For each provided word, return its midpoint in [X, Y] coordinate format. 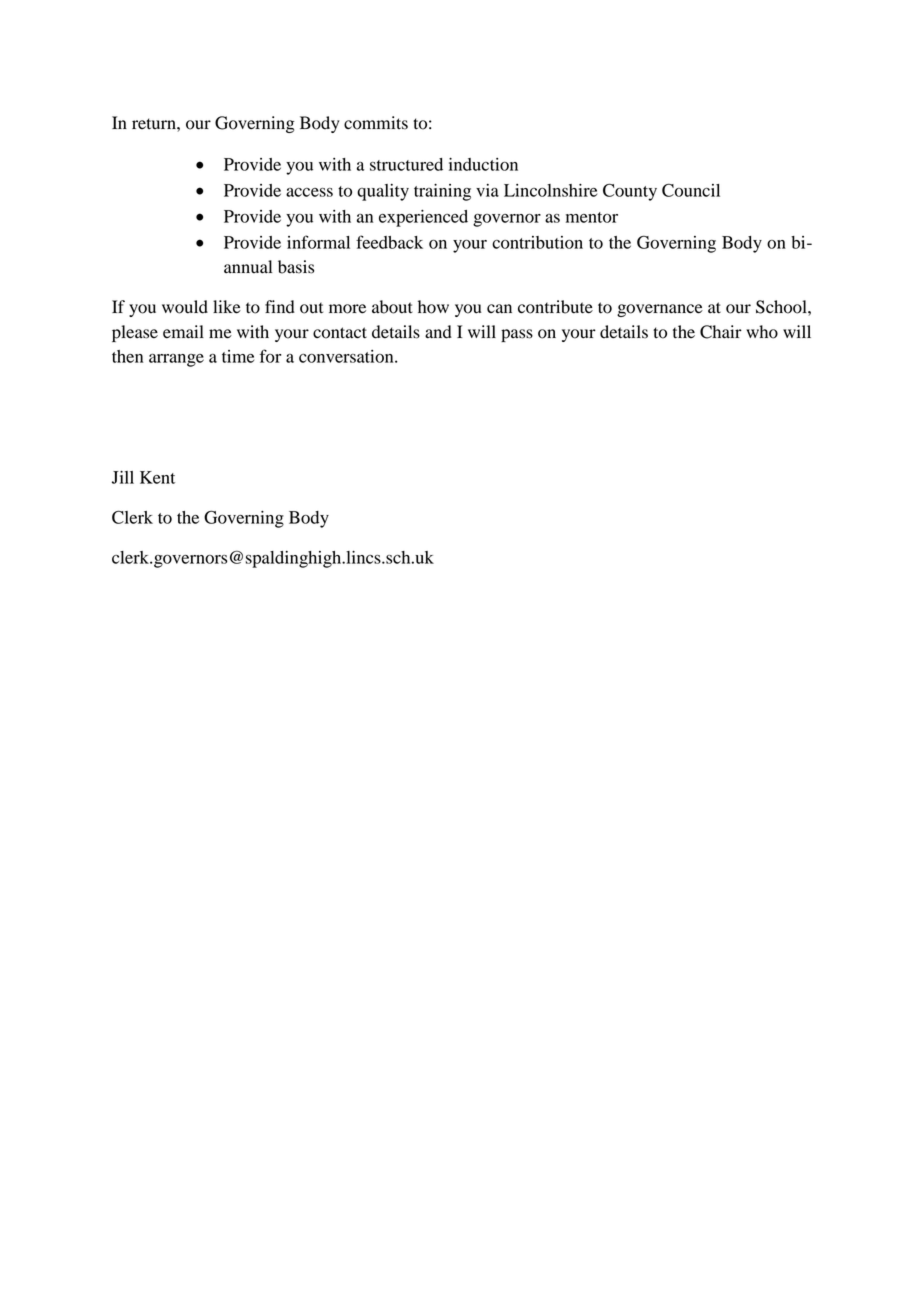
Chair [721, 332]
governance [660, 310]
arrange [176, 360]
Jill [123, 477]
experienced [423, 218]
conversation [347, 356]
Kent [157, 477]
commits [376, 123]
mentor [592, 217]
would [185, 307]
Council [691, 190]
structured [406, 164]
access [309, 192]
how [433, 307]
